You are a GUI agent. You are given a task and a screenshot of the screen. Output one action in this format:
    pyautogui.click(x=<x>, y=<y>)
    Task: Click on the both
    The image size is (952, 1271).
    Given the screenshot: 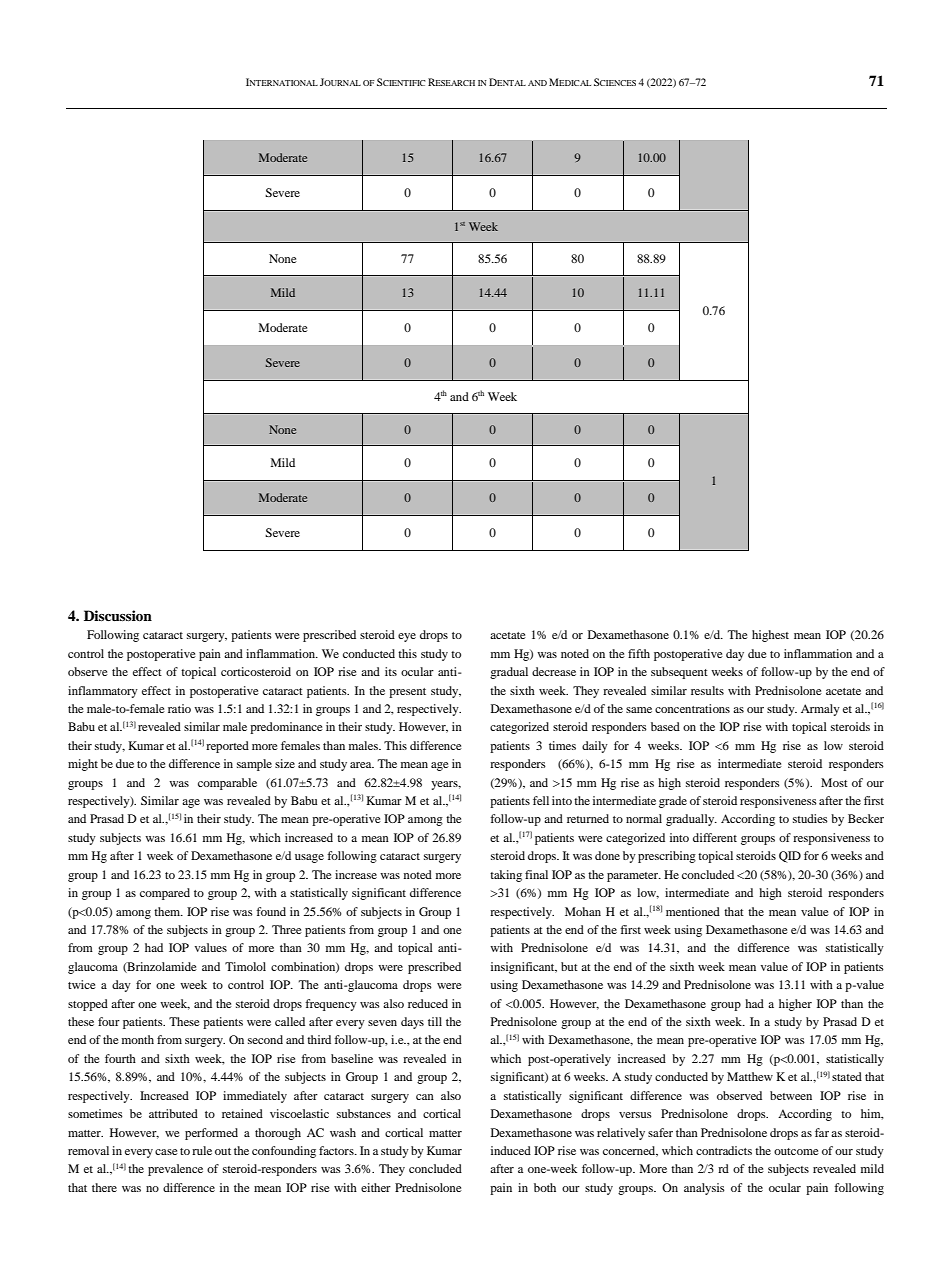 What is the action you would take?
    pyautogui.click(x=545, y=1187)
